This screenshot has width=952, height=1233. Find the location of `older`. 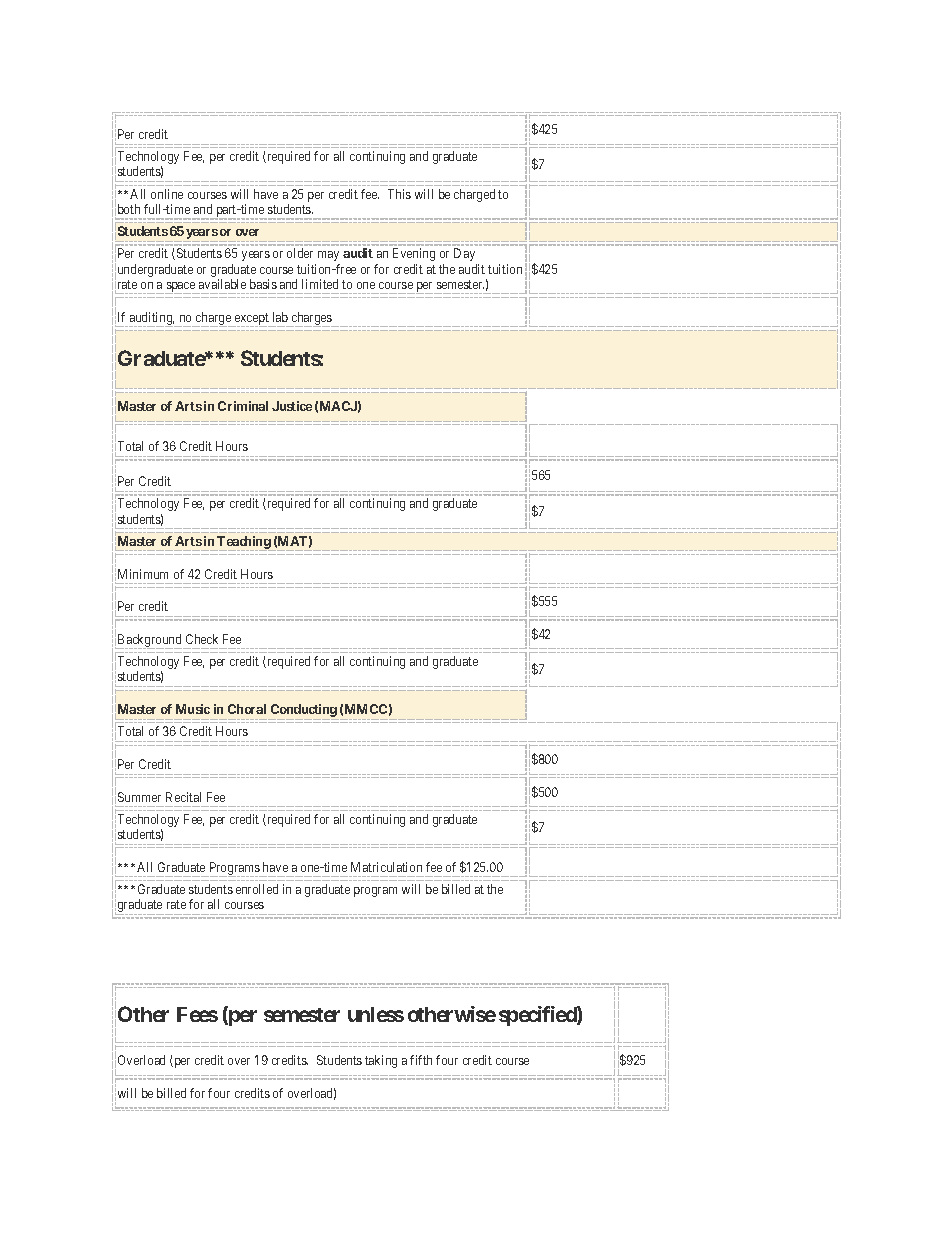

older is located at coordinates (300, 253).
